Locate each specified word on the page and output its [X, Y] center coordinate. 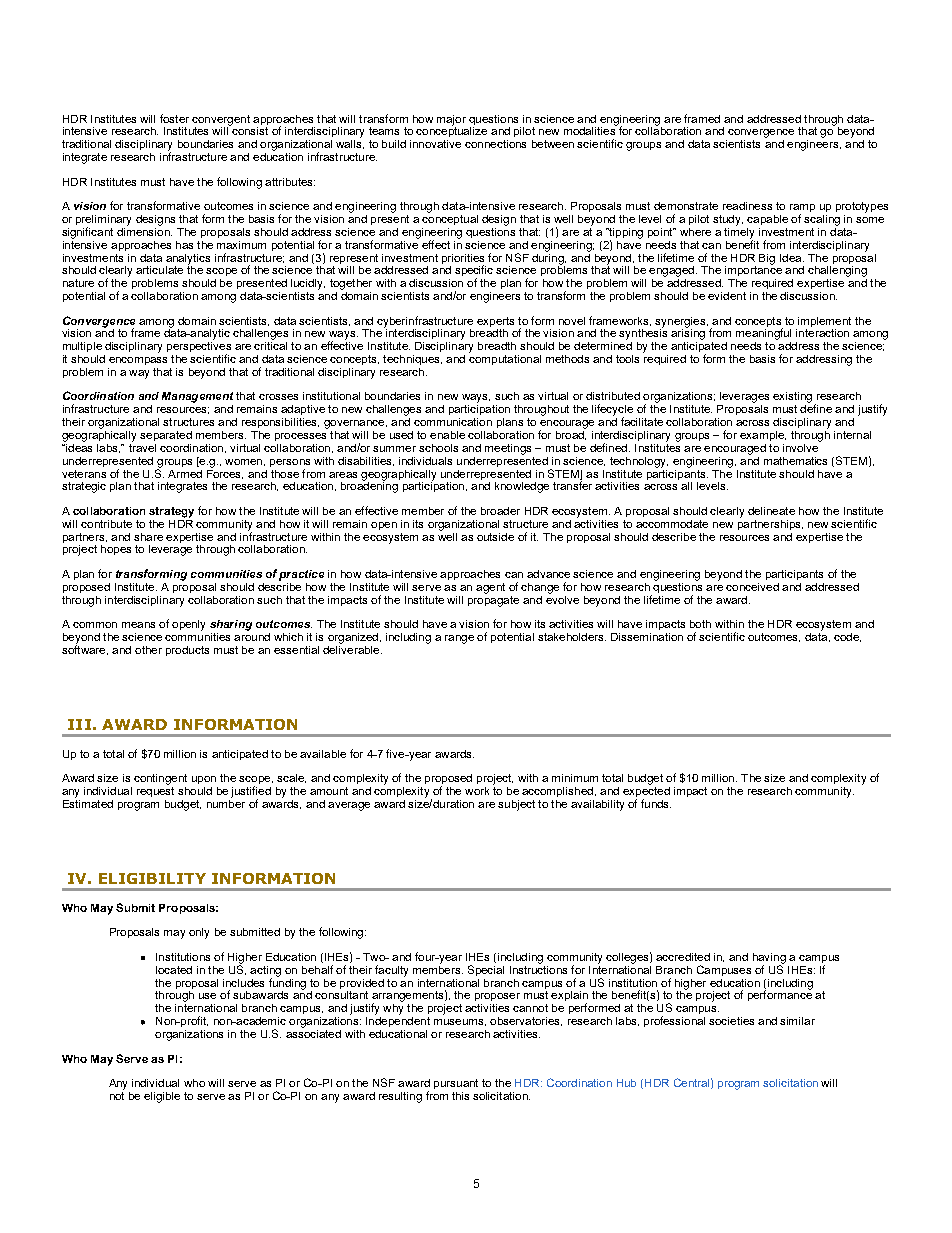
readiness [747, 206]
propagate [493, 600]
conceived [752, 587]
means [138, 625]
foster [174, 118]
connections [495, 144]
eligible [162, 1097]
